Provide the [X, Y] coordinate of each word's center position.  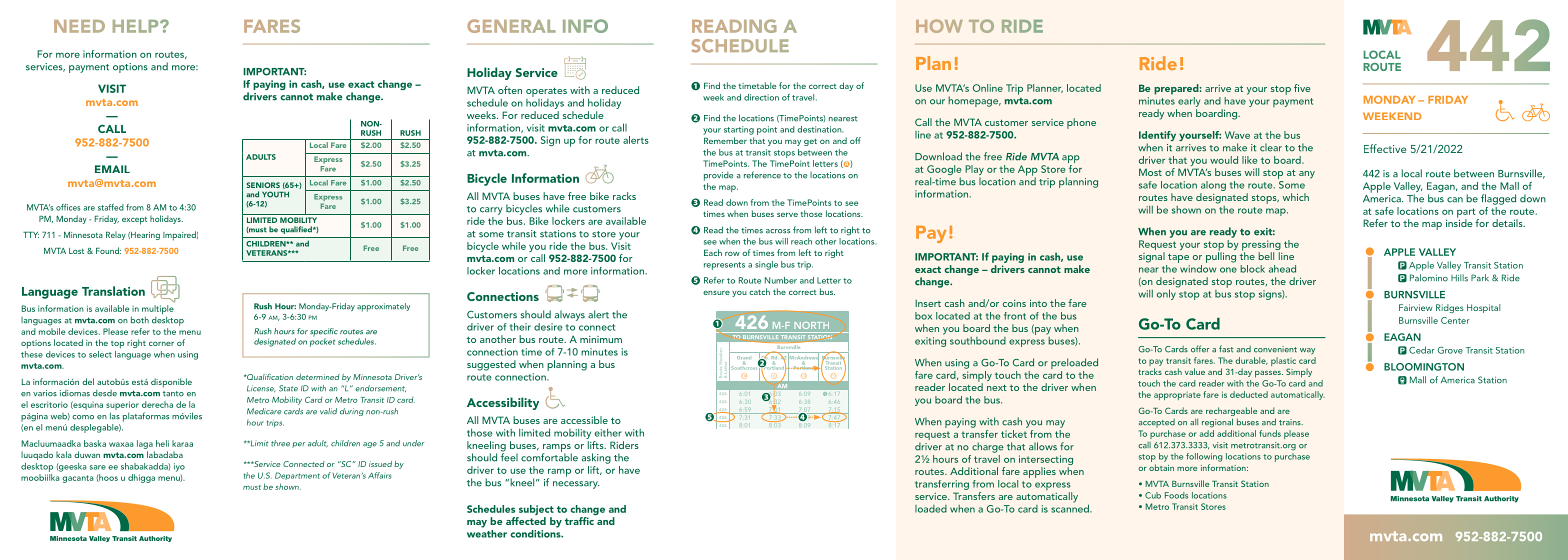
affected [526, 521]
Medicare [264, 411]
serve [787, 215]
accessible [584, 420]
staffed [111, 207]
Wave [1237, 135]
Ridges [1450, 308]
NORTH [811, 325]
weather [487, 532]
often [510, 90]
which [1296, 197]
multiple [158, 311]
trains [1291, 422]
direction [761, 97]
